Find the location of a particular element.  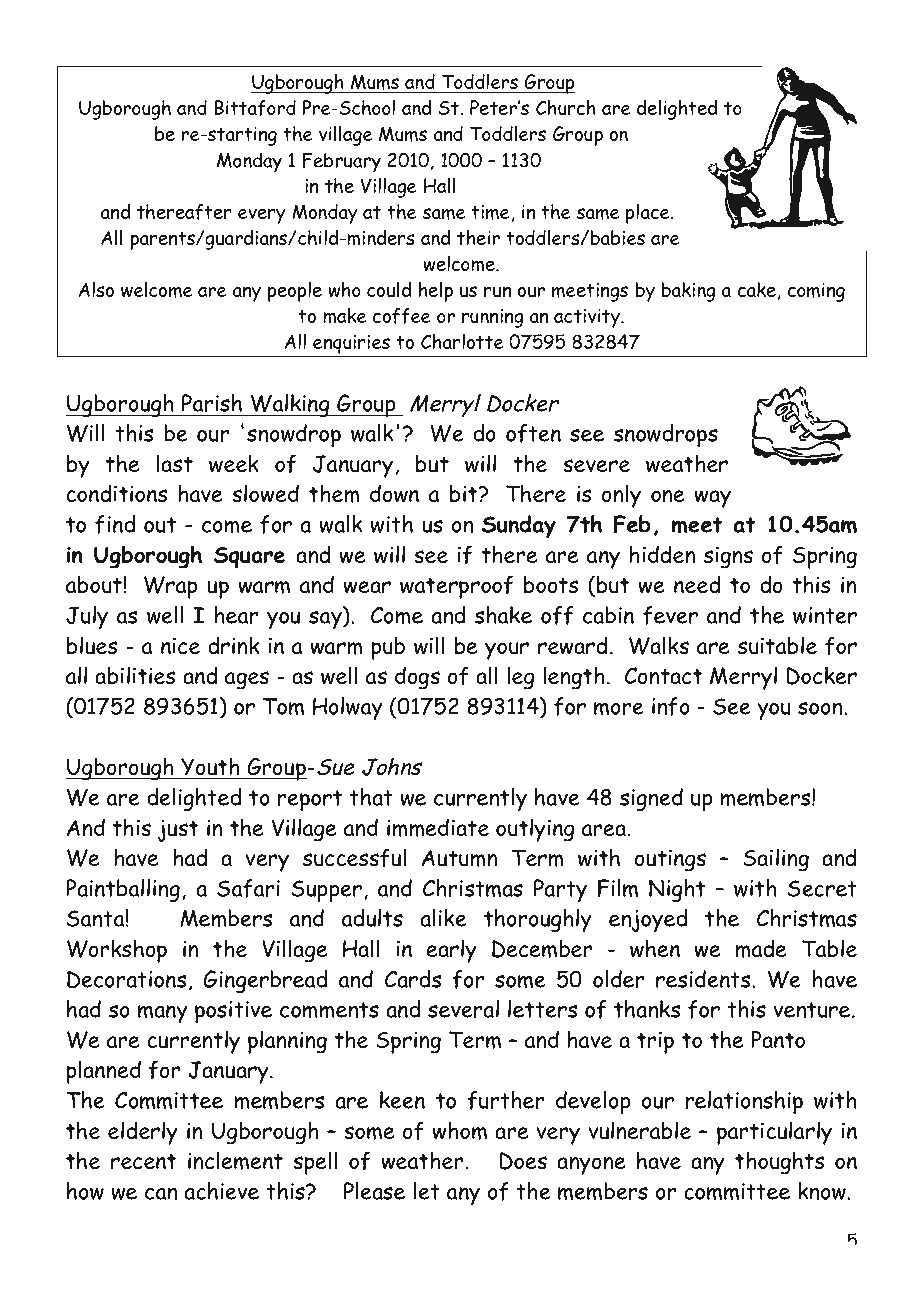

recent is located at coordinates (143, 1162).
